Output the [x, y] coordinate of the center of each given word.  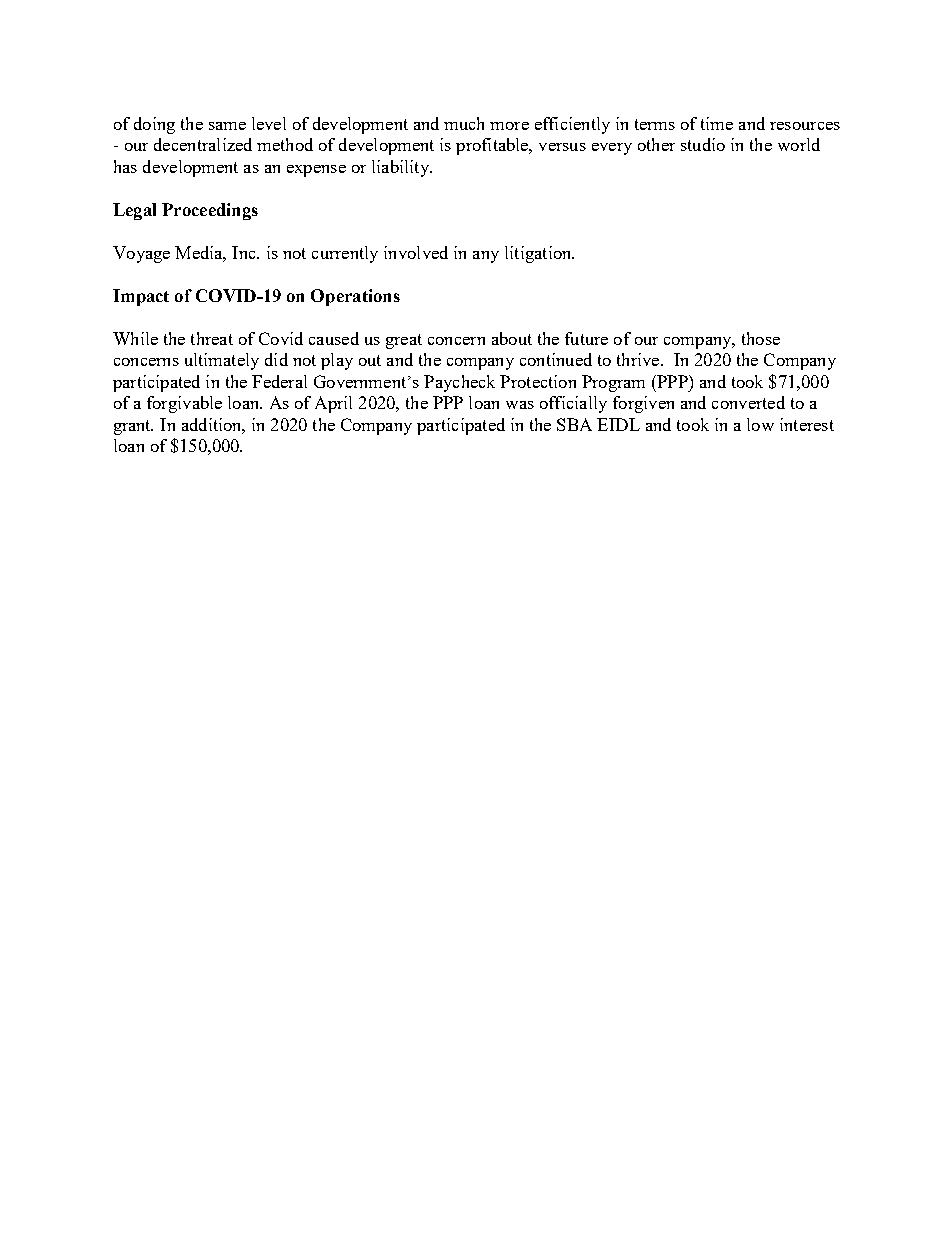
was [520, 405]
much [464, 123]
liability [401, 168]
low [760, 424]
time [717, 123]
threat [212, 338]
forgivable [184, 404]
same [227, 126]
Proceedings [210, 211]
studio [703, 144]
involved [416, 252]
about [512, 338]
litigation [539, 254]
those [761, 338]
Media [200, 254]
